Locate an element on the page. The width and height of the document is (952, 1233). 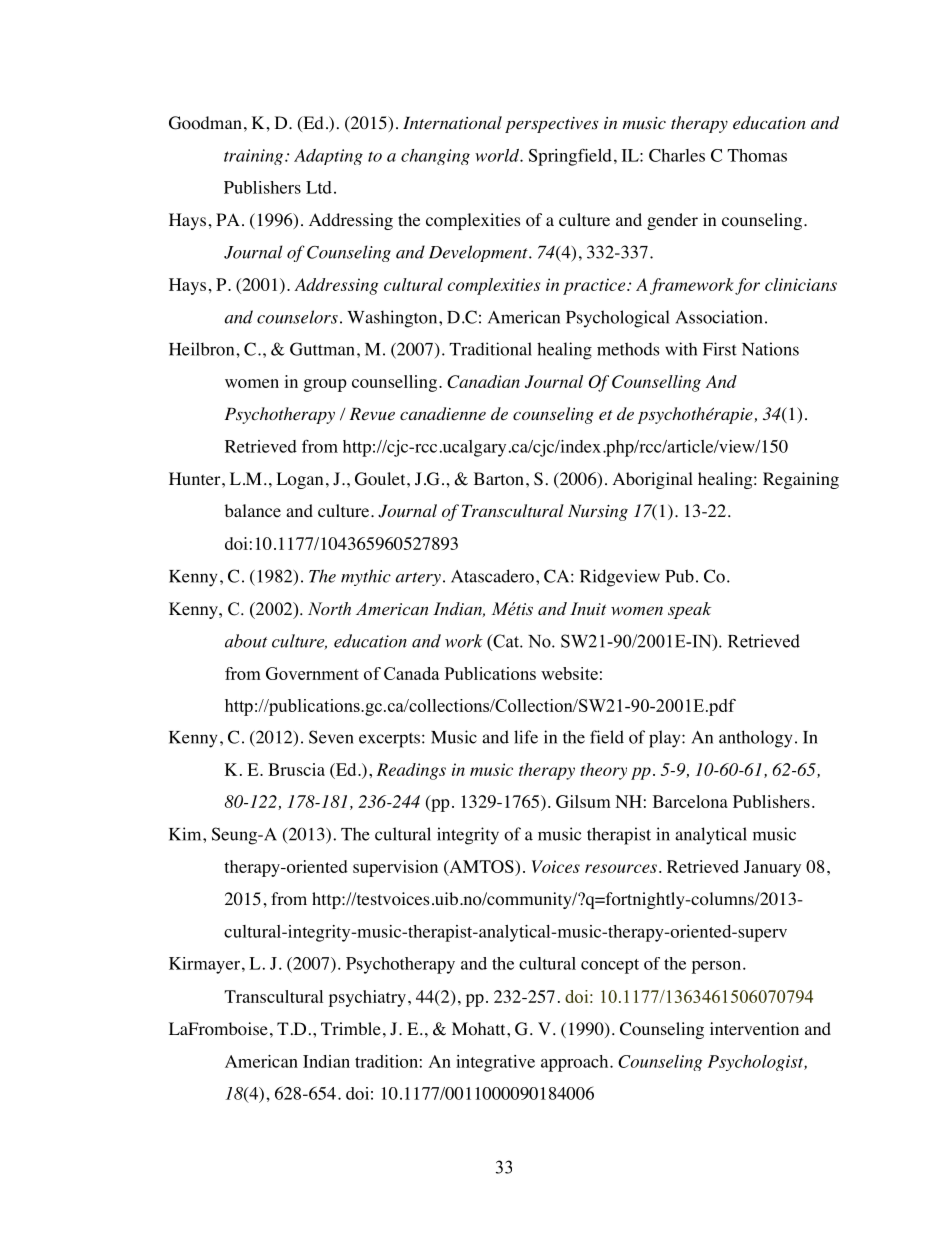
Trimble is located at coordinates (351, 1028).
